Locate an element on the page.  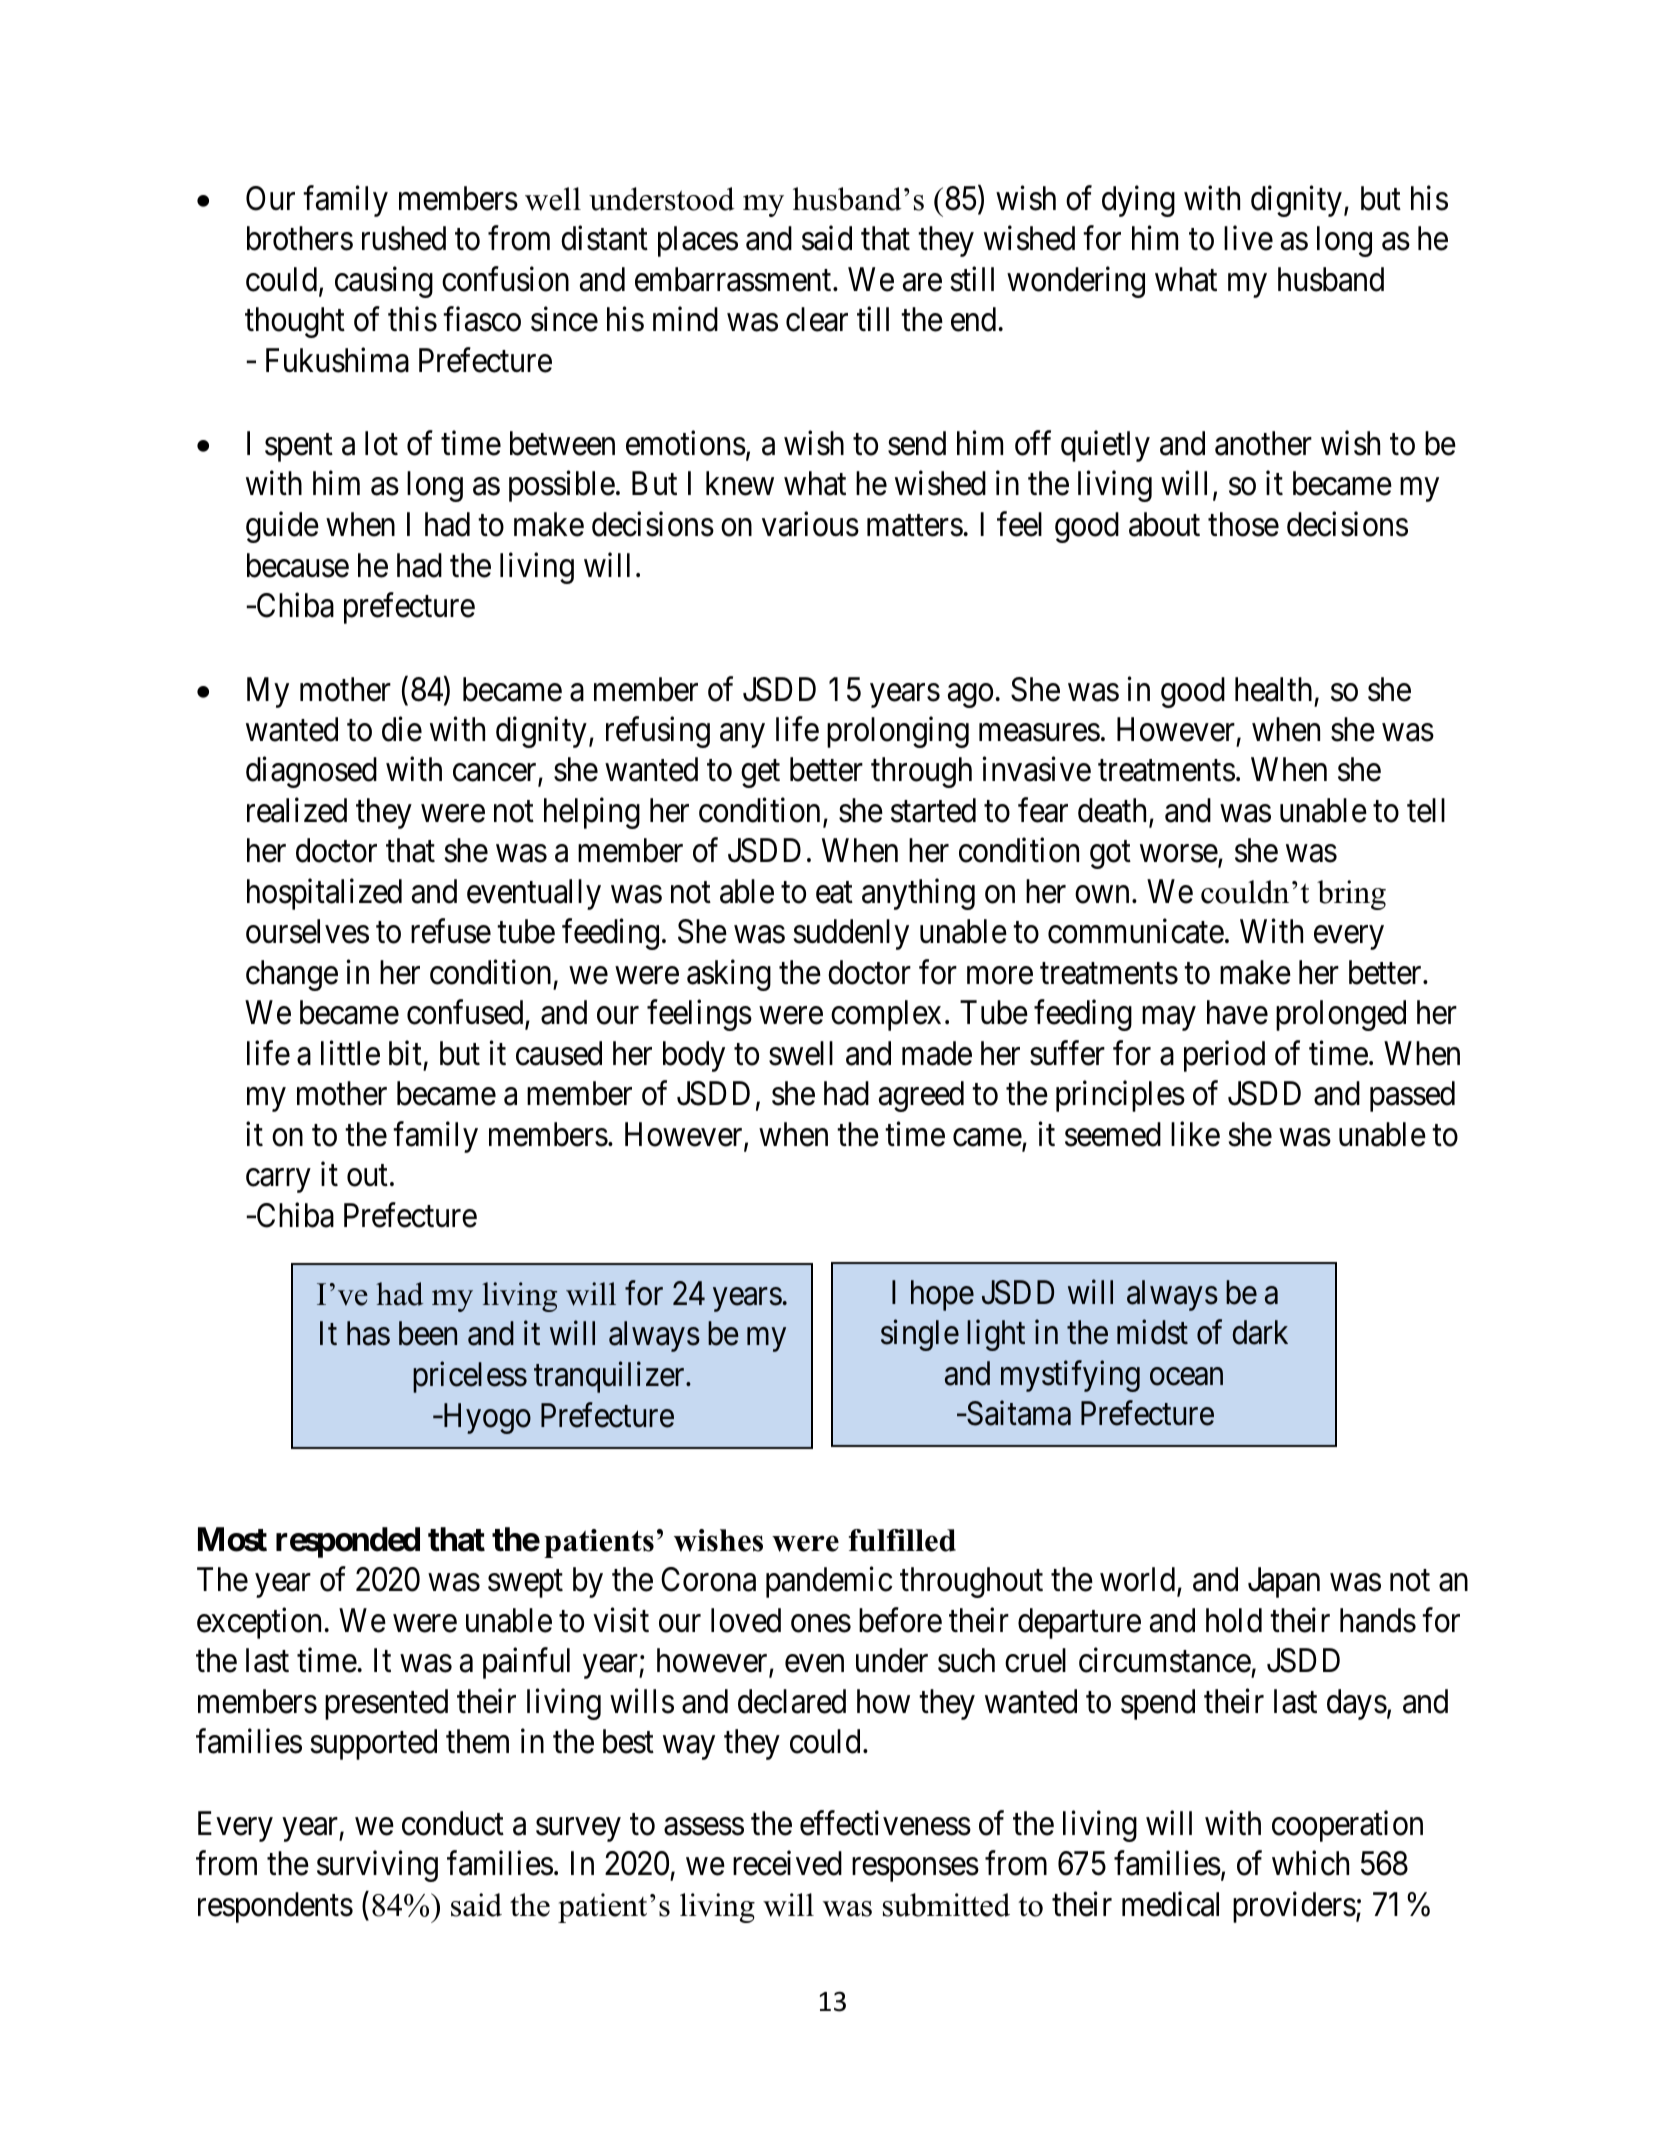
die is located at coordinates (402, 729).
